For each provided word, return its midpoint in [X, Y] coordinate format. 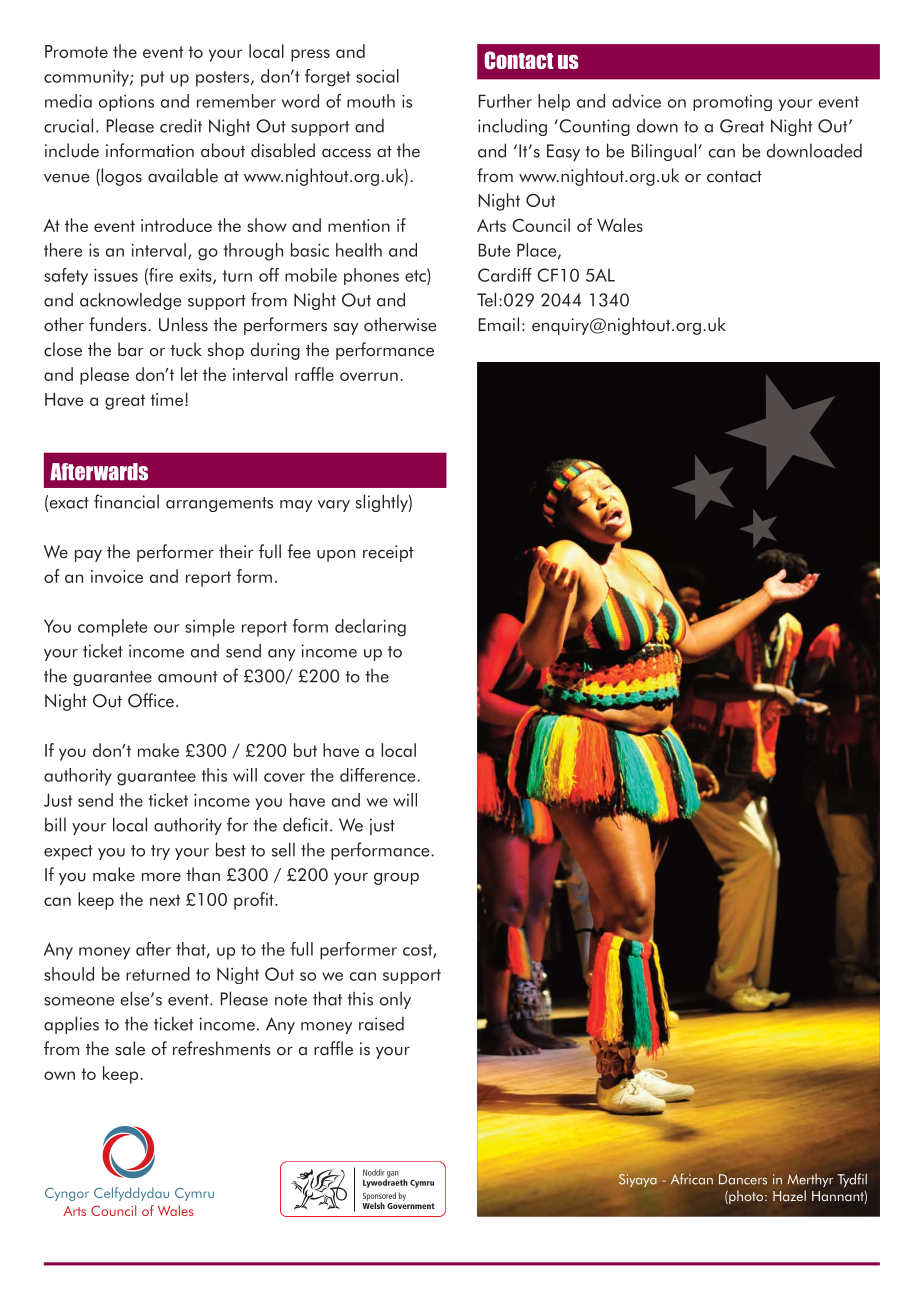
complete [112, 628]
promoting [732, 103]
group [396, 879]
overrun [369, 376]
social [377, 76]
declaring [370, 628]
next [165, 900]
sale [130, 1048]
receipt [388, 553]
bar [131, 349]
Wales [620, 225]
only [395, 1000]
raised [381, 1024]
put [152, 79]
